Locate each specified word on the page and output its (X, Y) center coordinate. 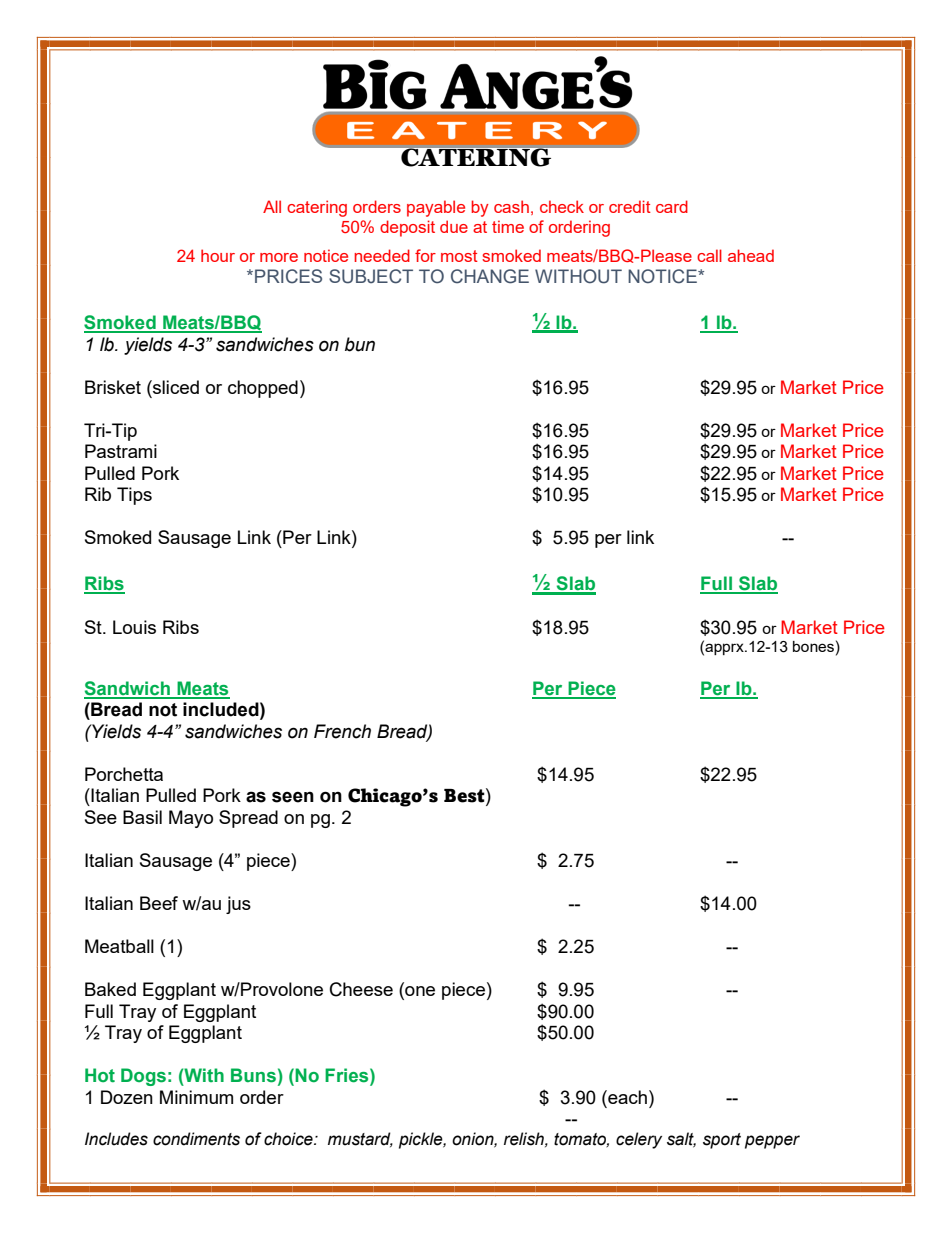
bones (813, 646)
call (709, 255)
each (626, 1097)
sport (722, 1141)
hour (218, 255)
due (454, 226)
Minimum (196, 1097)
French (342, 731)
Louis (134, 627)
